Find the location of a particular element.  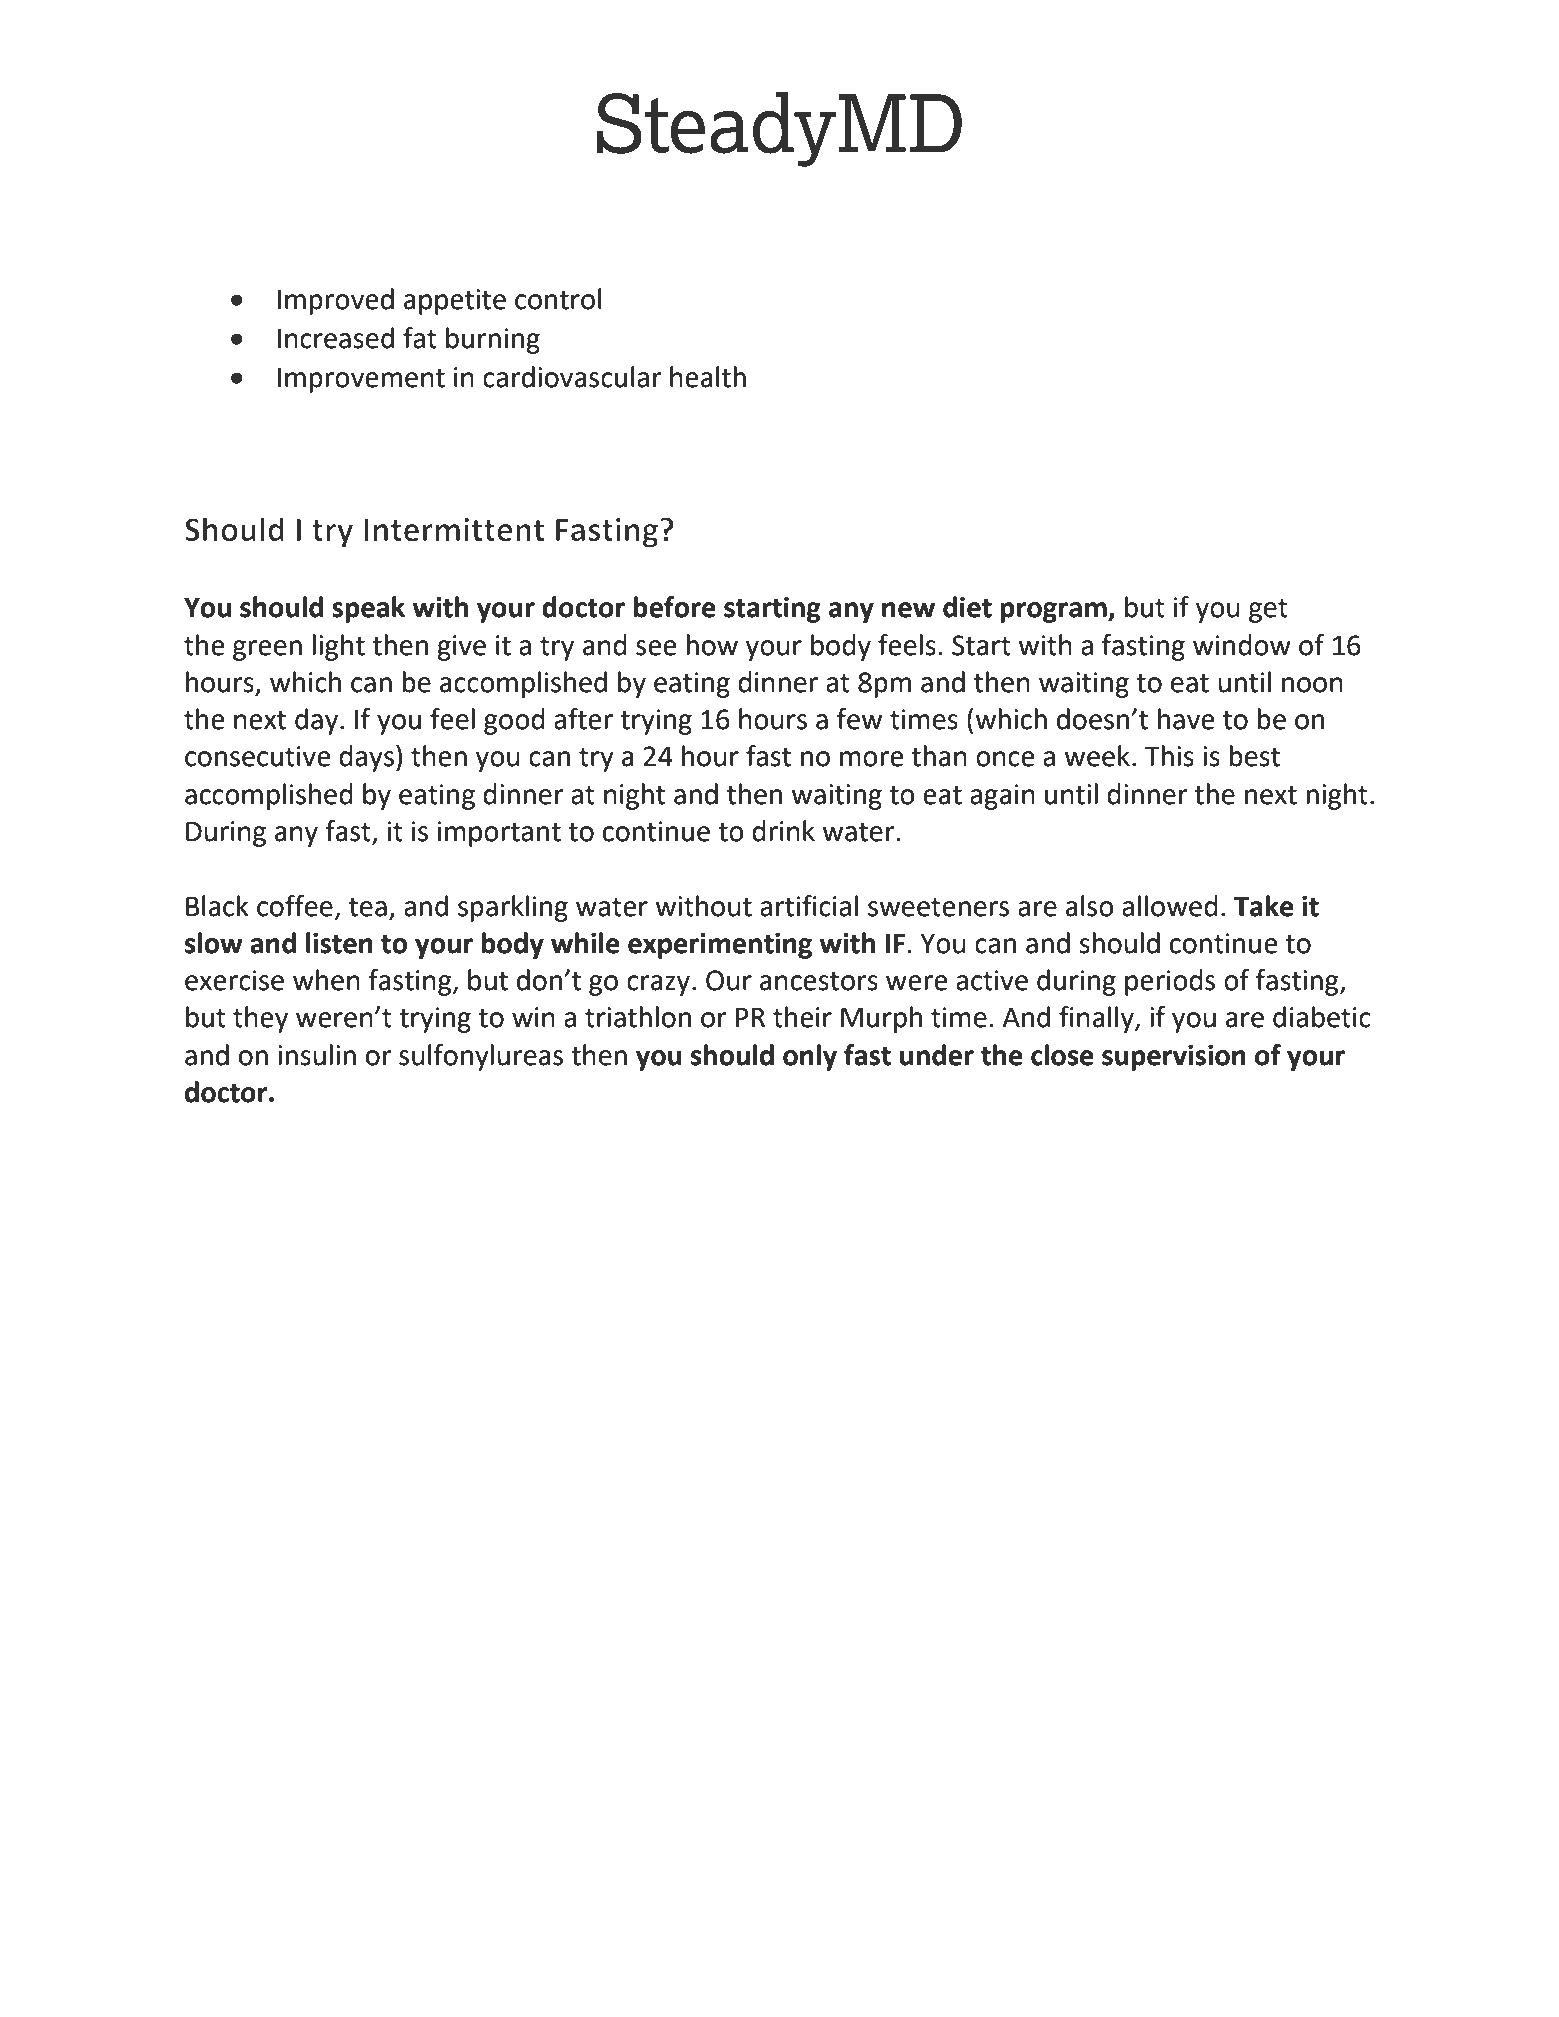

Increased is located at coordinates (336, 338).
